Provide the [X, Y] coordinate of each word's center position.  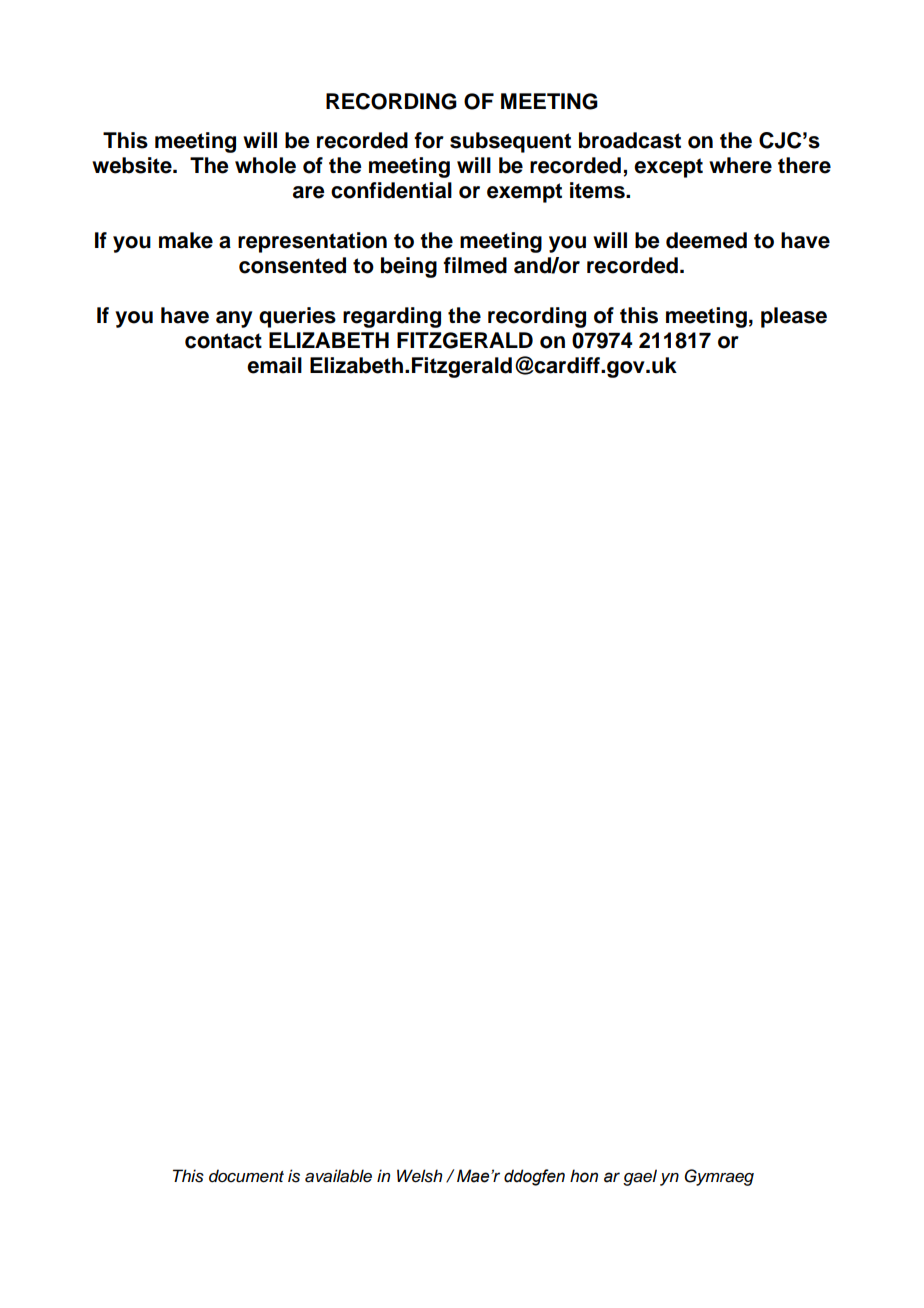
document [246, 1176]
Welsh [419, 1176]
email [274, 365]
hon [584, 1176]
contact [223, 341]
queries [297, 317]
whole [265, 165]
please [794, 317]
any [234, 319]
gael [640, 1177]
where [740, 165]
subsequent [510, 142]
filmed [475, 265]
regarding [392, 317]
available [338, 1176]
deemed [706, 240]
